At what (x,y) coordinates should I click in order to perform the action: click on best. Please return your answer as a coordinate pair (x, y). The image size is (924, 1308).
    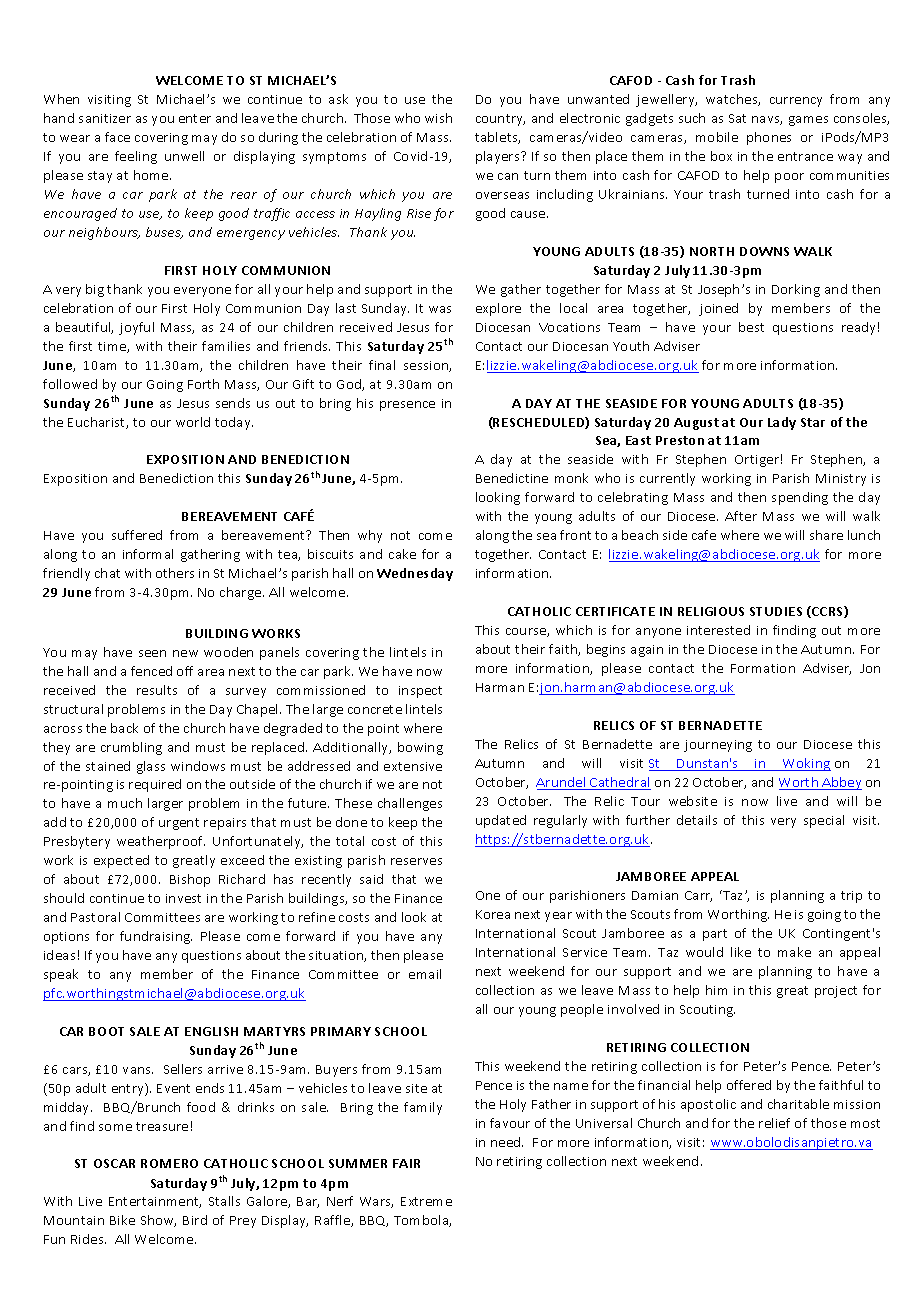
    Looking at the image, I should click on (751, 327).
